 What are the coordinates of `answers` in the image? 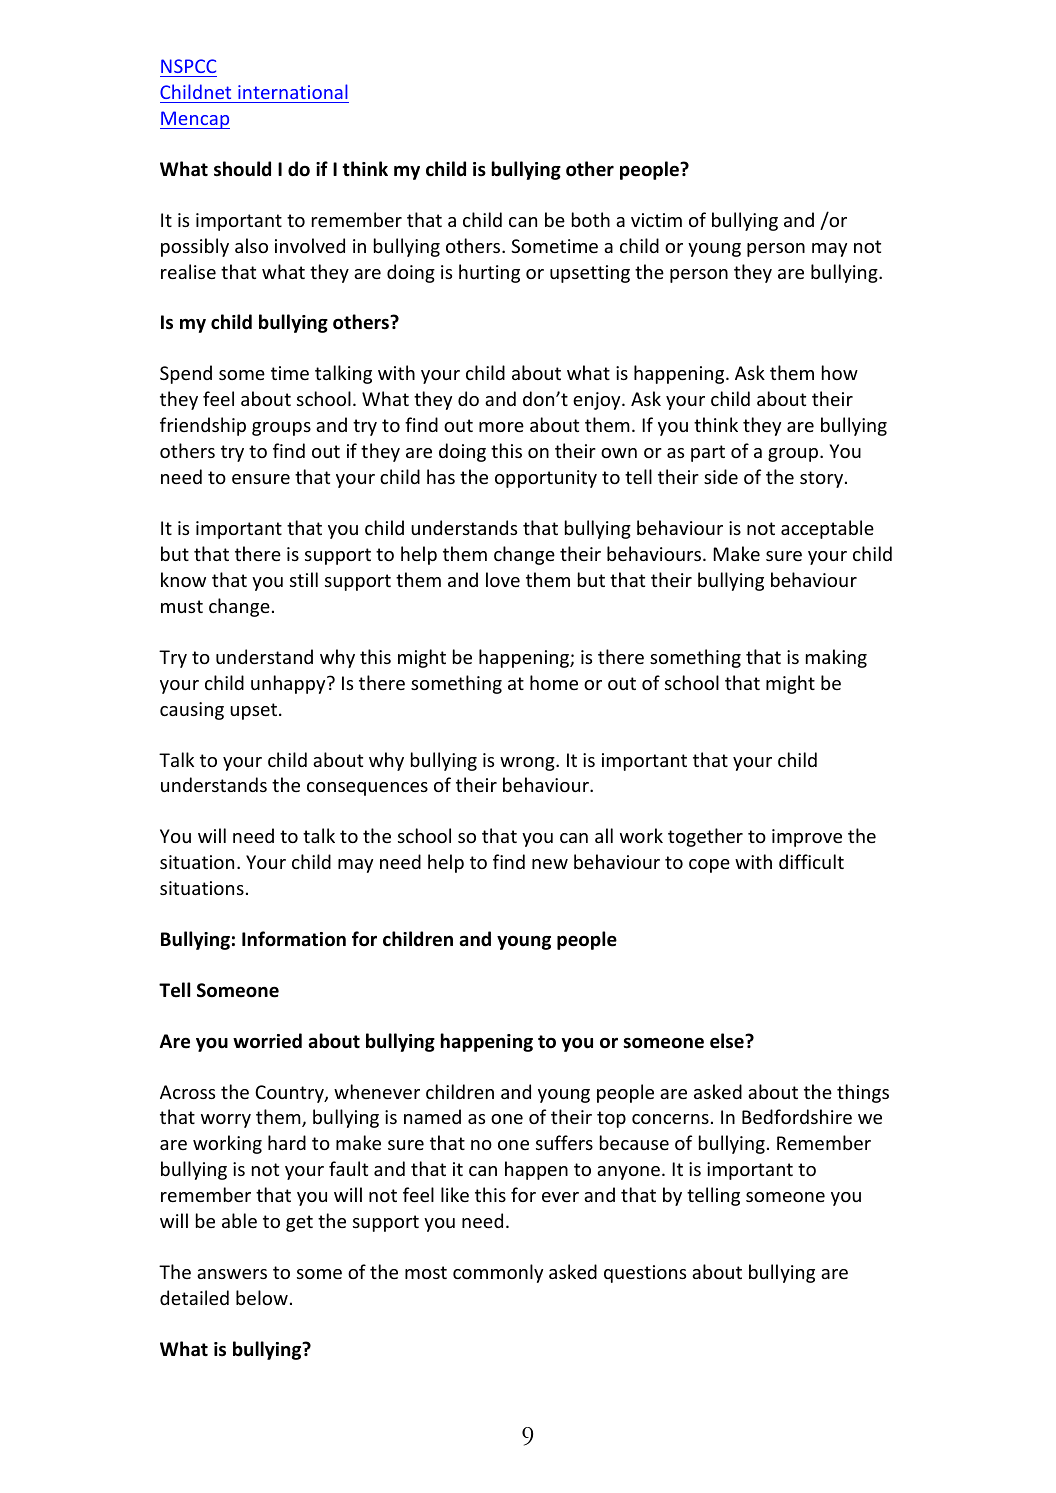 It's located at (232, 1274).
